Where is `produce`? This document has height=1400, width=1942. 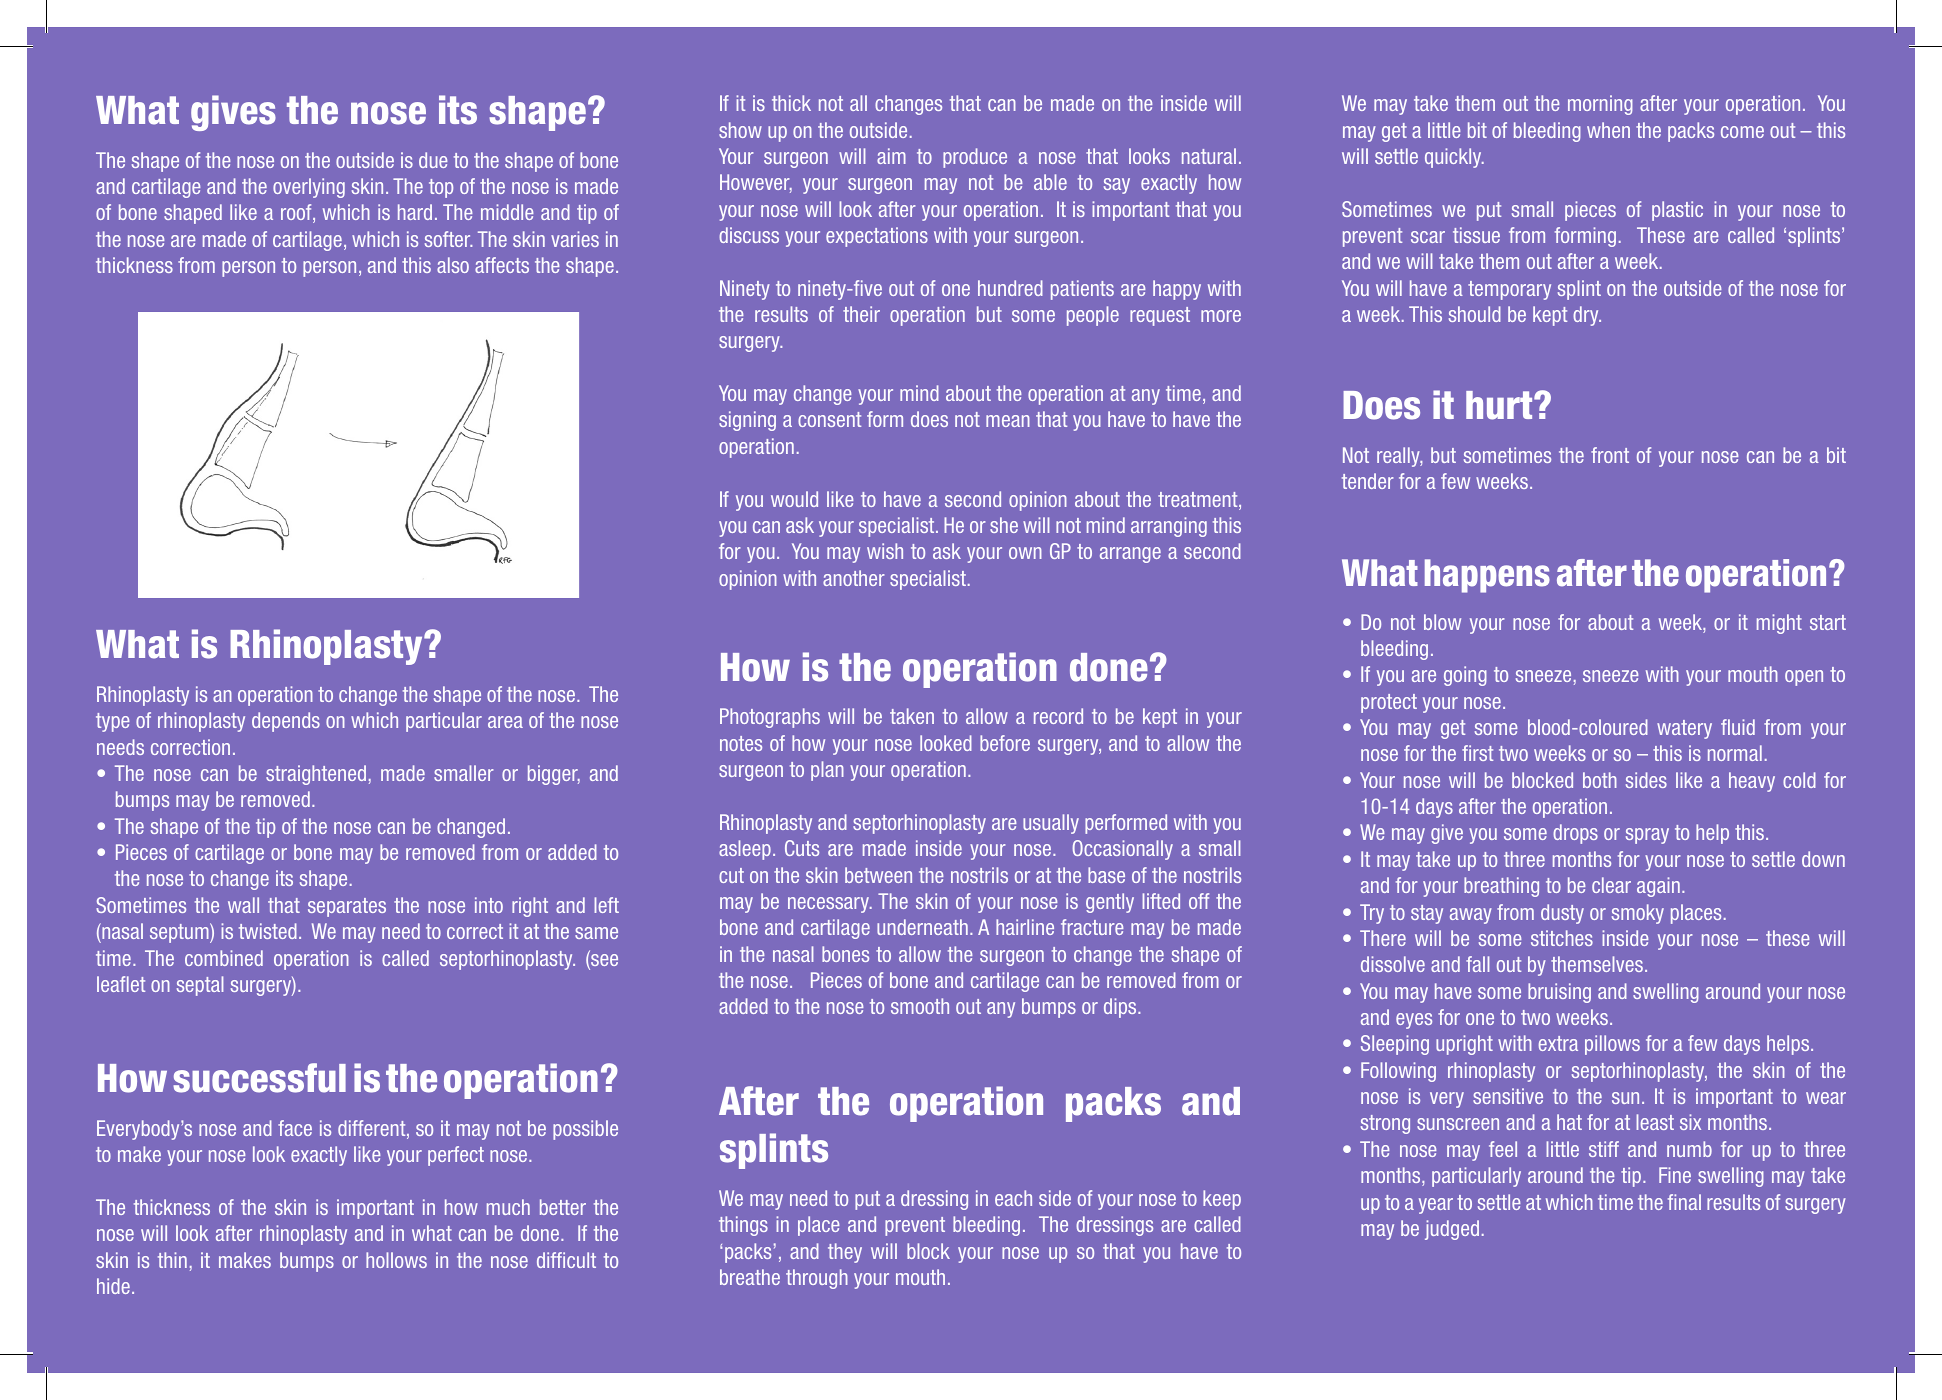
produce is located at coordinates (975, 158).
